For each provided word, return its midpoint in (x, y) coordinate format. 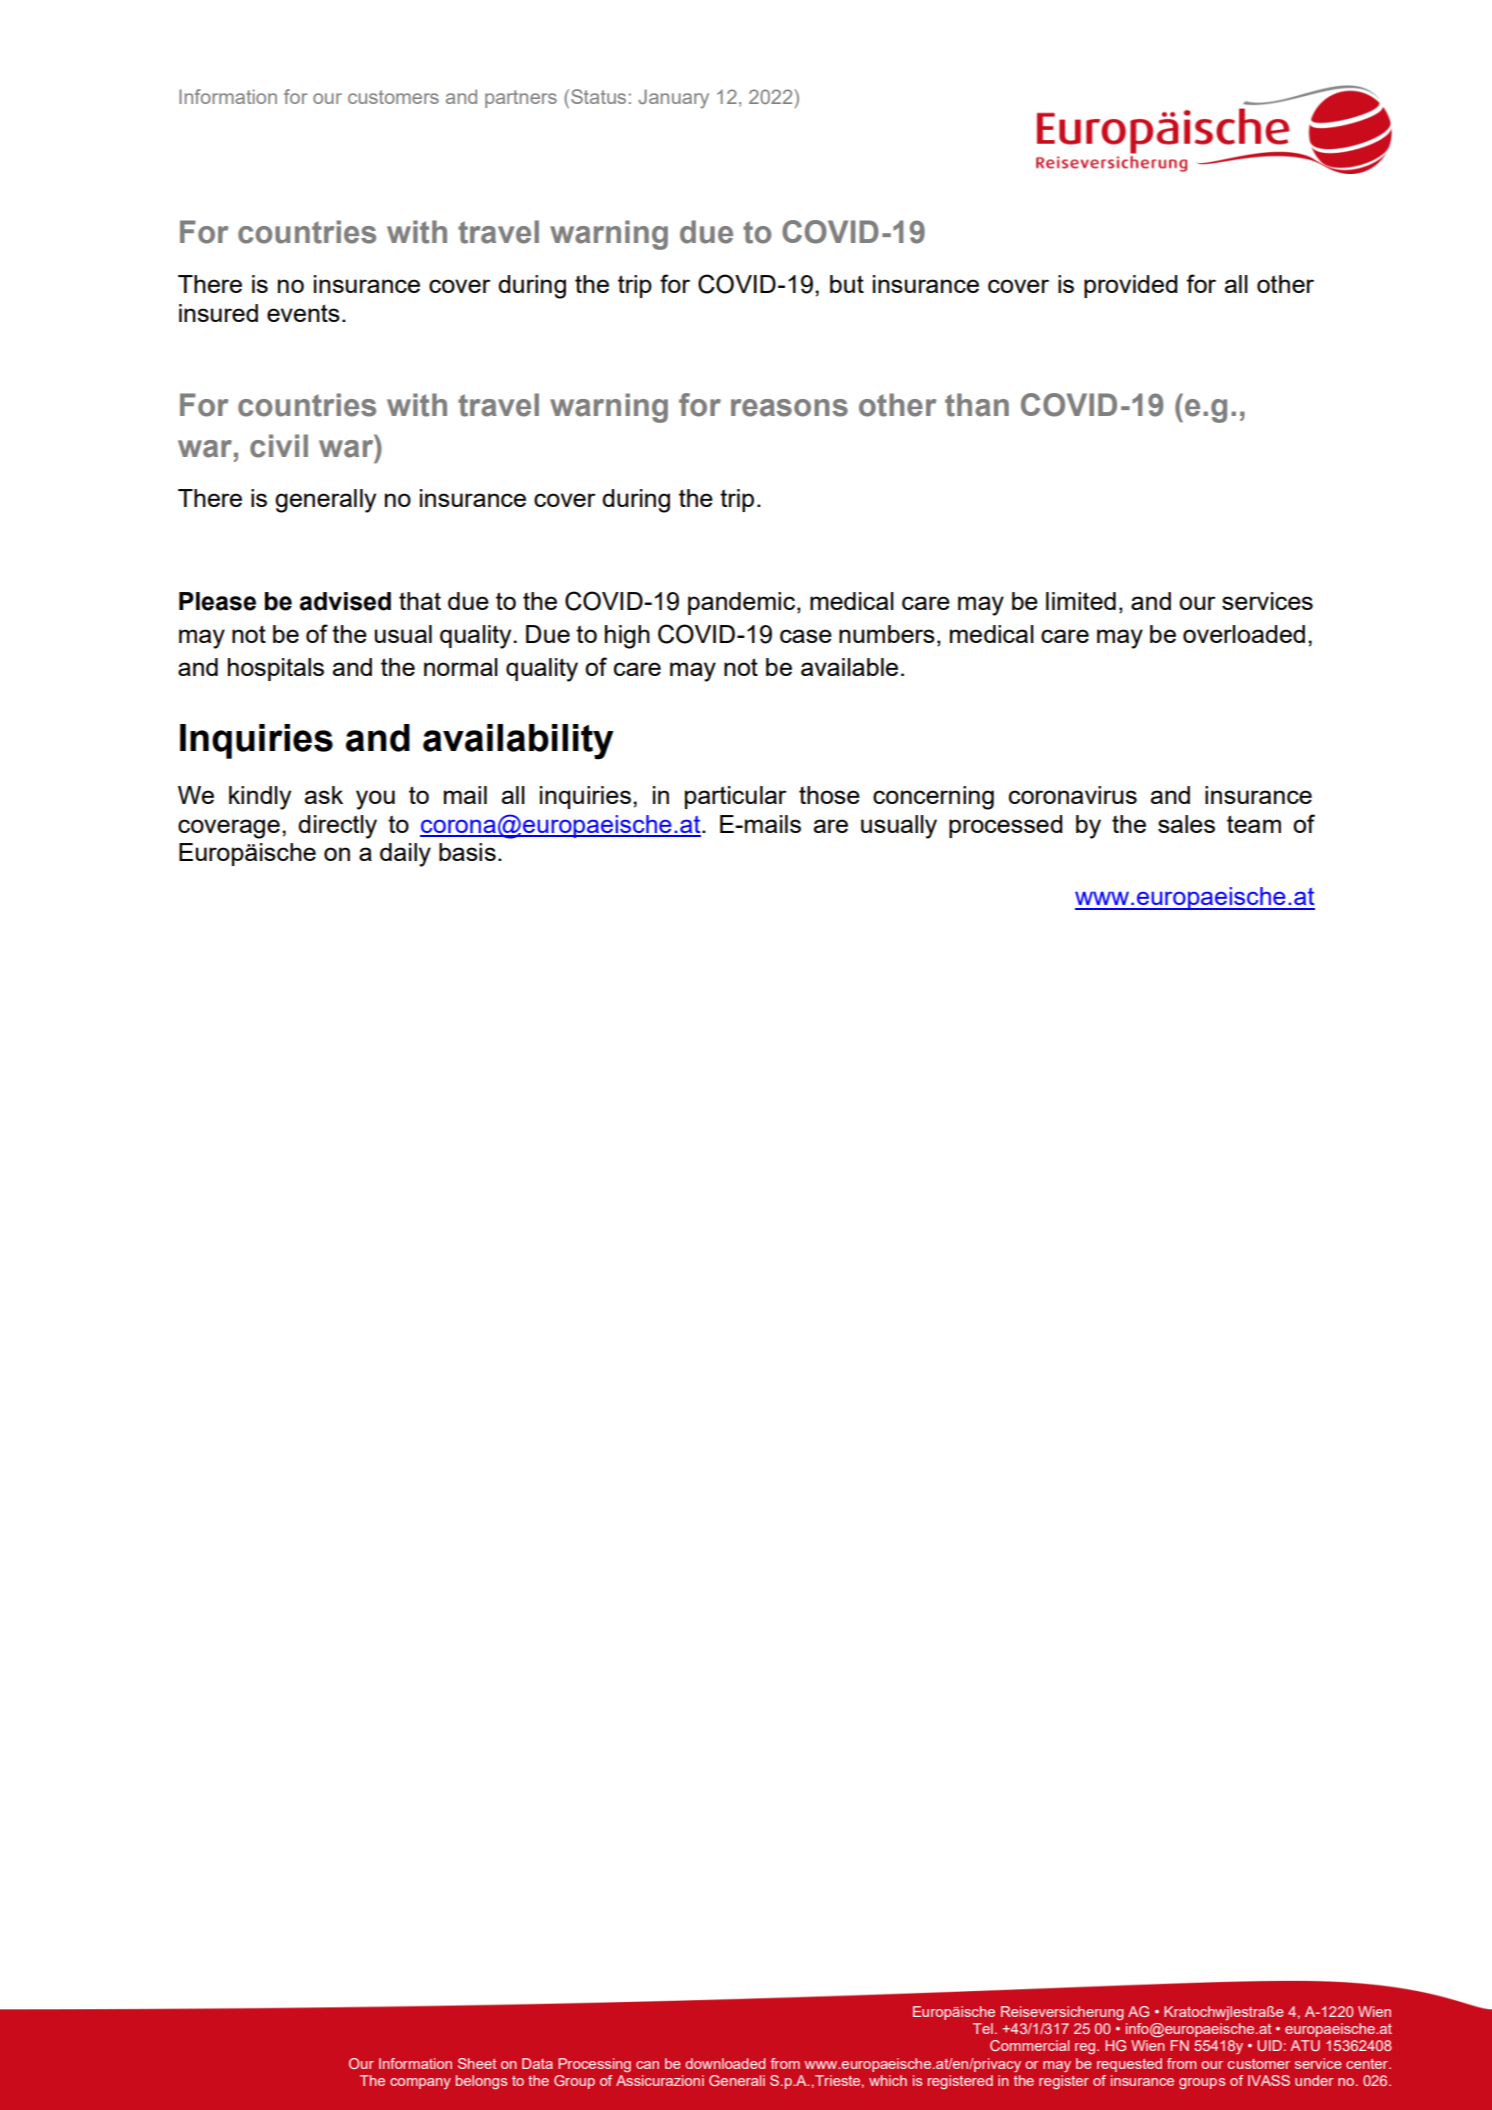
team (1254, 824)
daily (405, 855)
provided (1131, 286)
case (806, 636)
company (420, 2083)
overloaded (1244, 634)
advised (345, 601)
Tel (983, 2028)
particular (736, 797)
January (673, 99)
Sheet (477, 2063)
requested (1129, 2065)
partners (521, 99)
